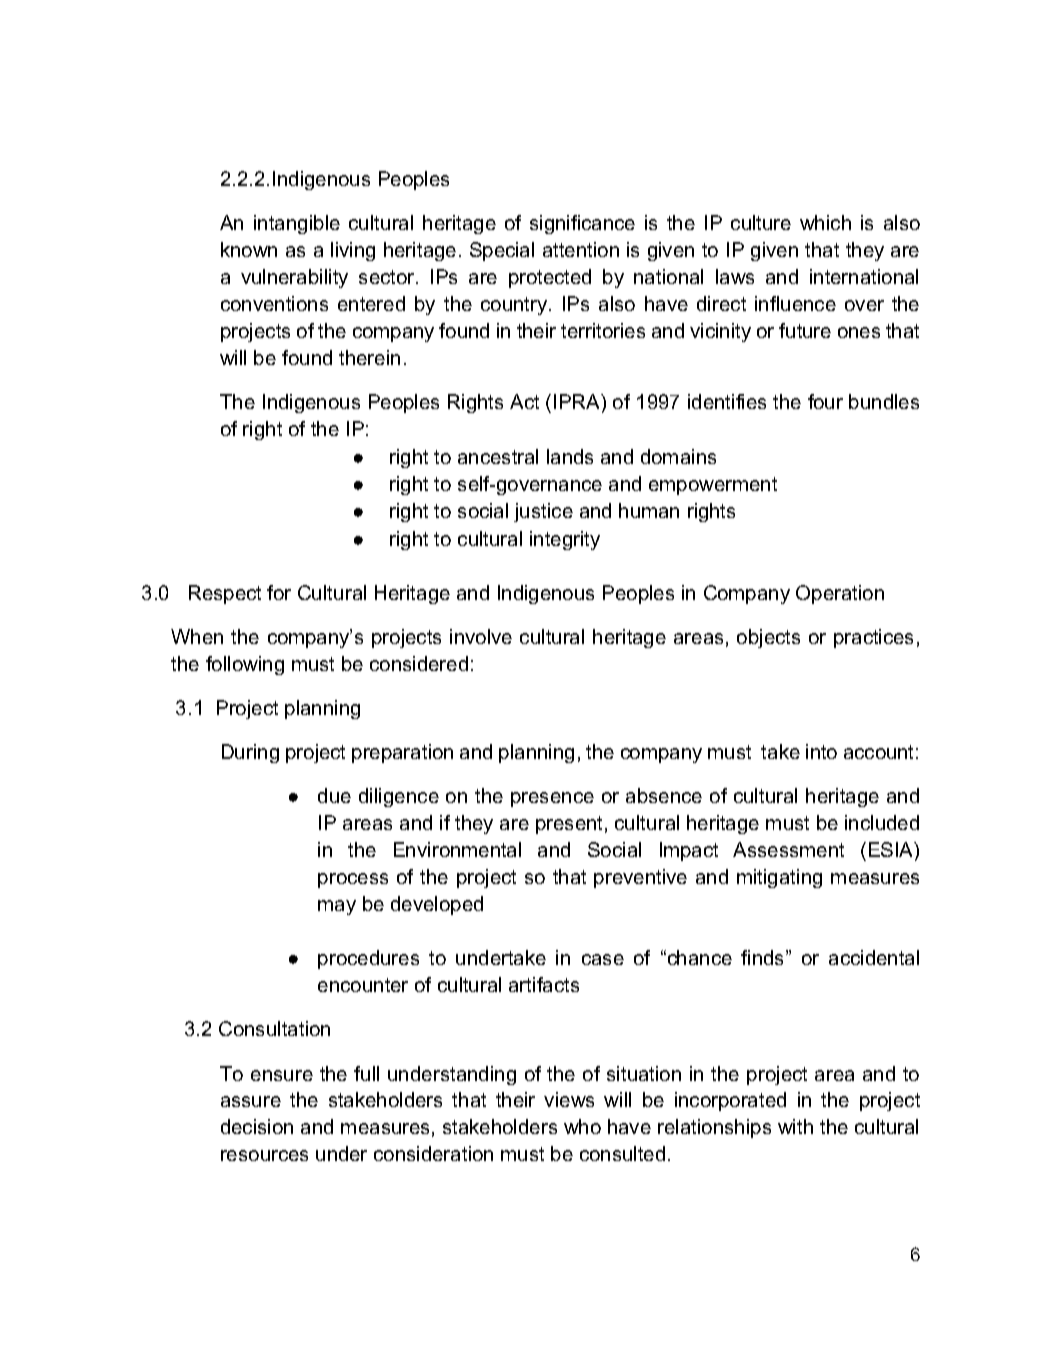 This screenshot has height=1348, width=1042. Describe the element at coordinates (369, 357) in the screenshot. I see `therein` at that location.
